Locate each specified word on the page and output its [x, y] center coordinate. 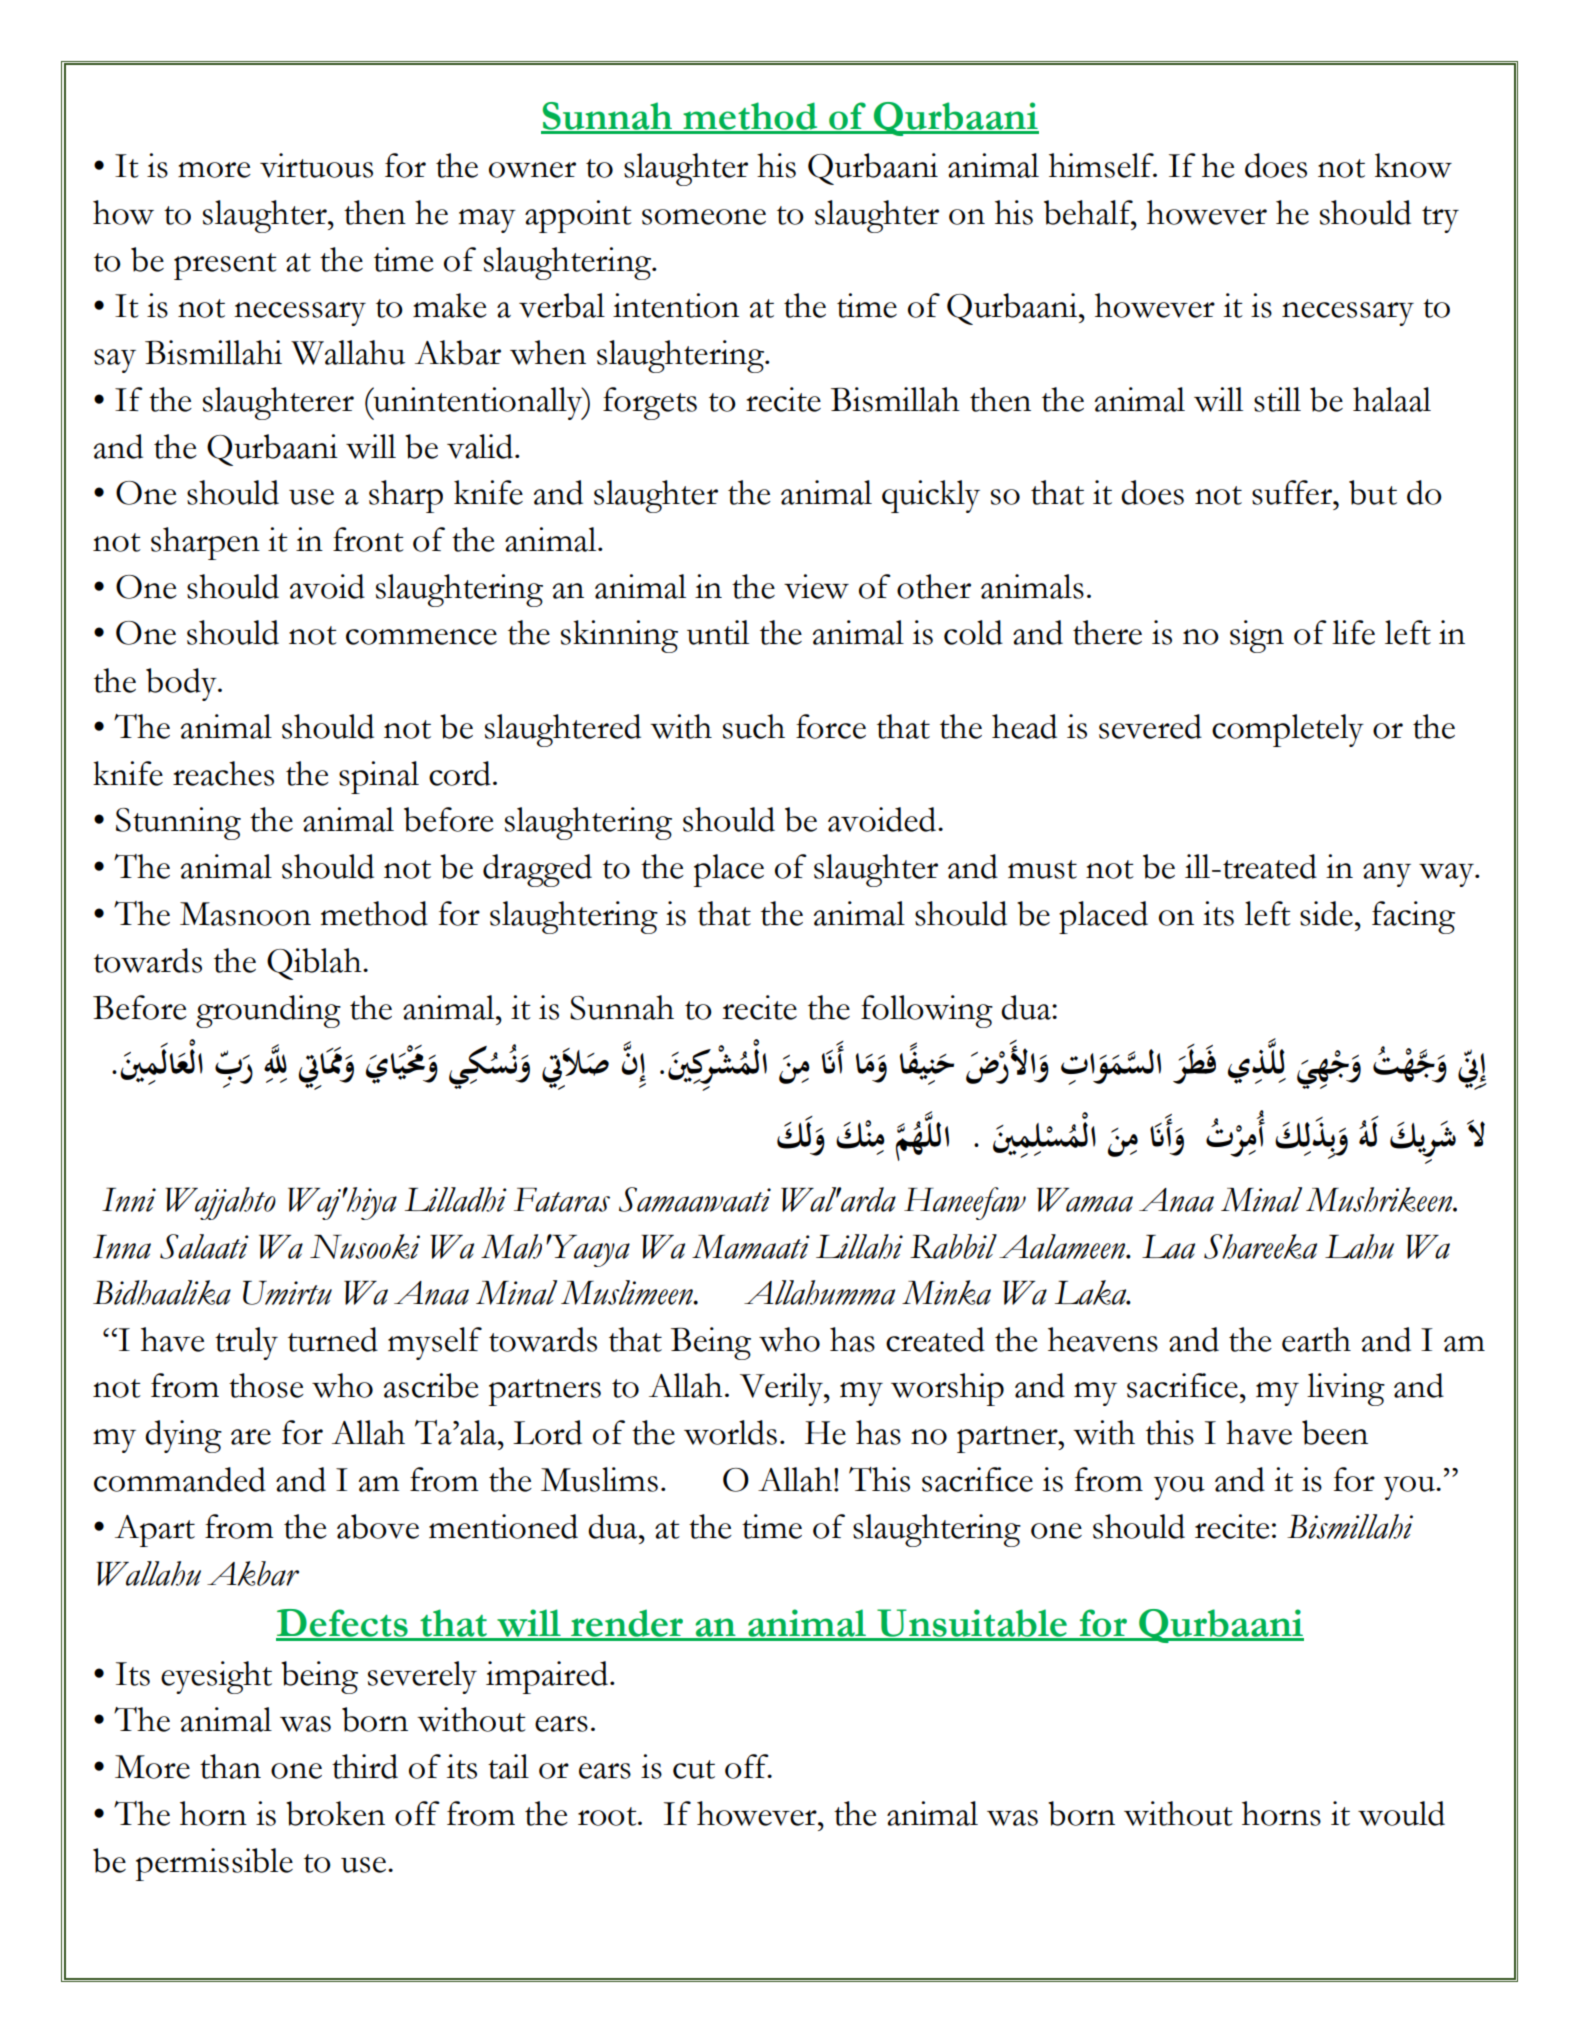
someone [704, 217]
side [1326, 913]
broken [335, 1813]
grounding [268, 1011]
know [1413, 165]
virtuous [316, 165]
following [927, 1011]
